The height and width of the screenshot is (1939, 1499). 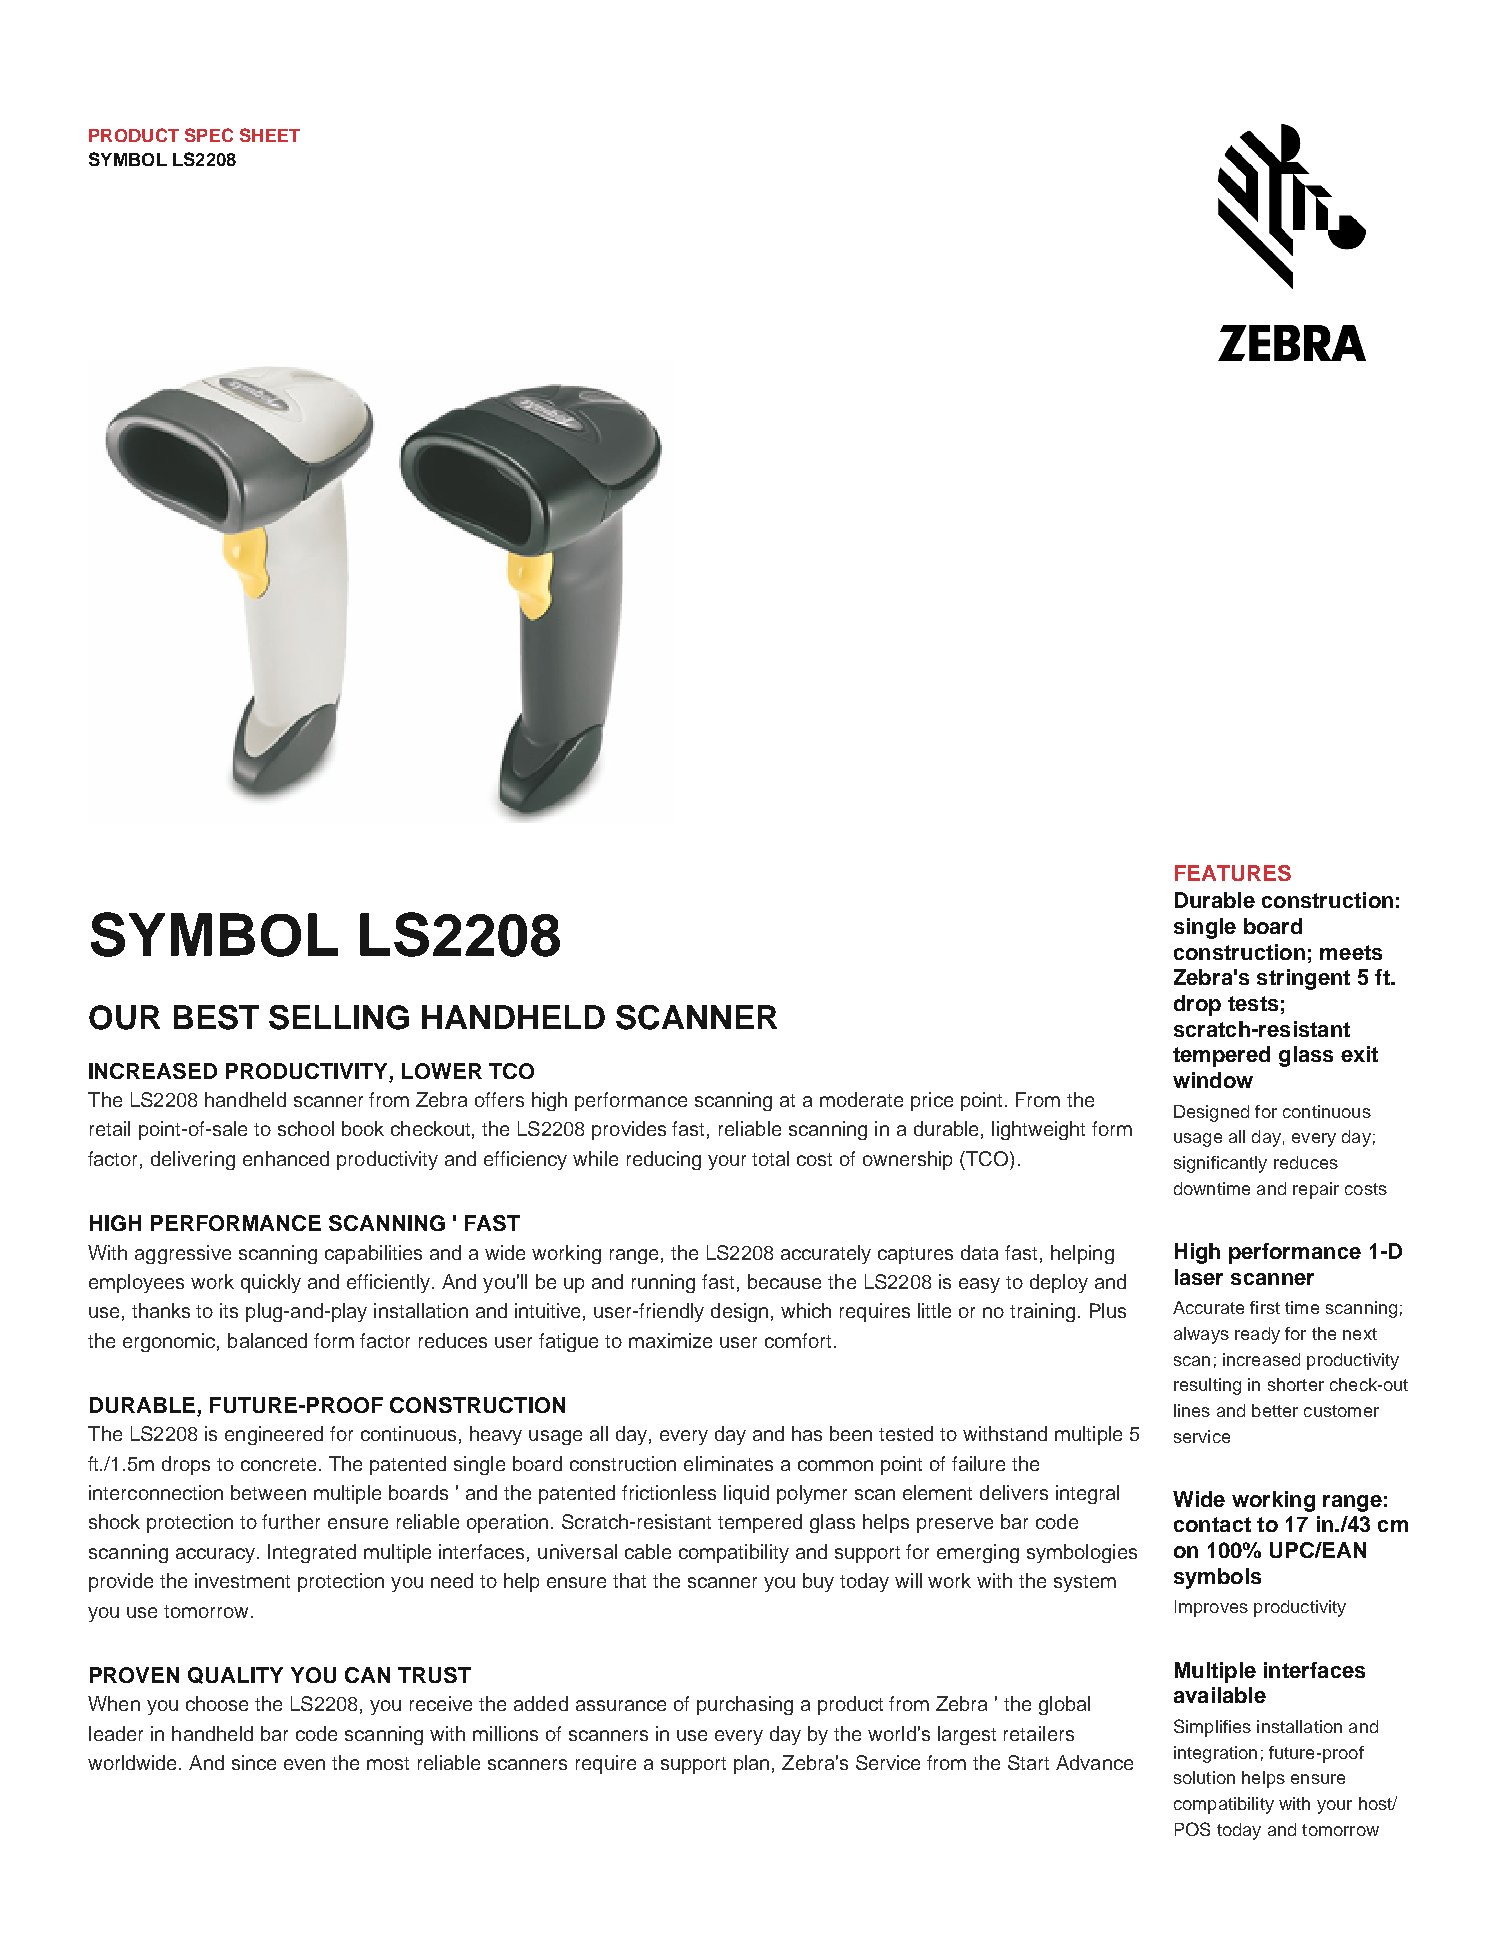 What do you see at coordinates (271, 1283) in the screenshot?
I see `quickly` at bounding box center [271, 1283].
